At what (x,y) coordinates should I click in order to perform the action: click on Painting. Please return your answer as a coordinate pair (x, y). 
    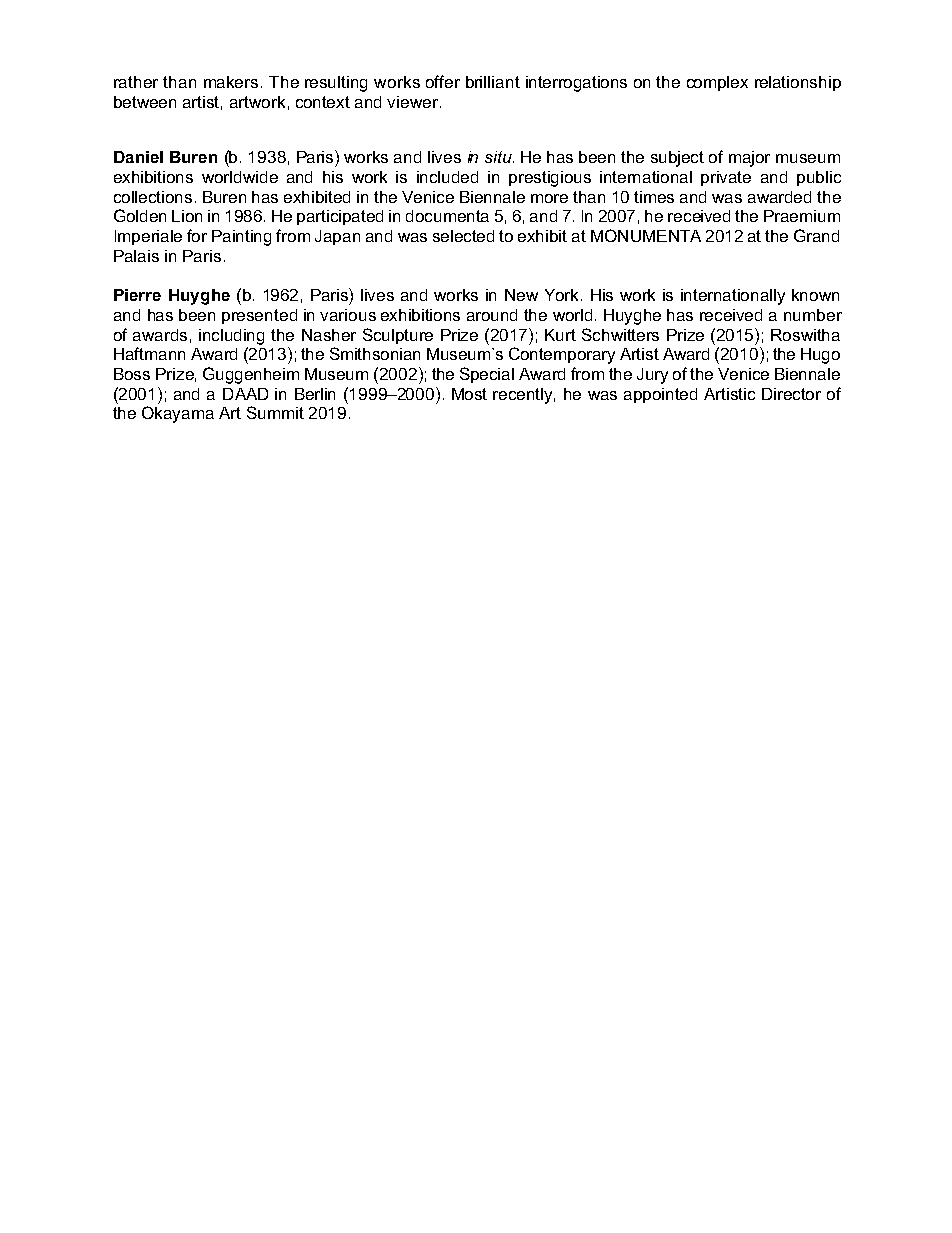
    Looking at the image, I should click on (241, 238).
